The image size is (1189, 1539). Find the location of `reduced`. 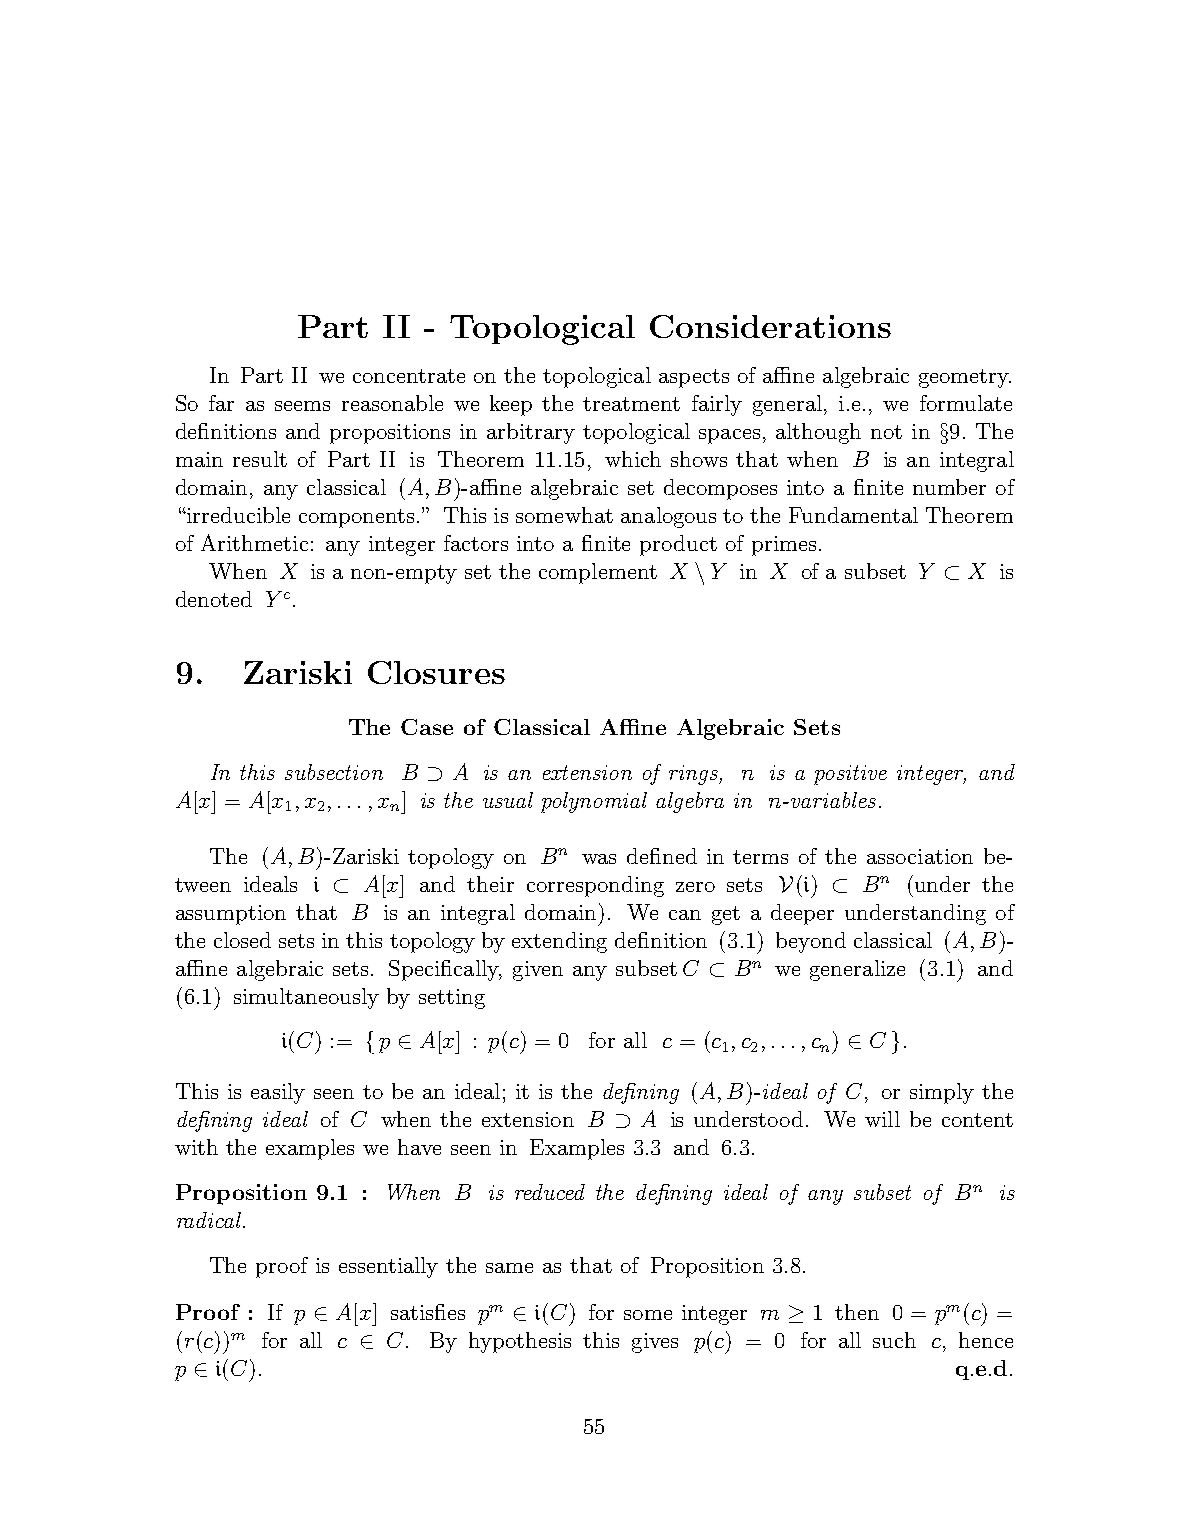

reduced is located at coordinates (550, 1192).
